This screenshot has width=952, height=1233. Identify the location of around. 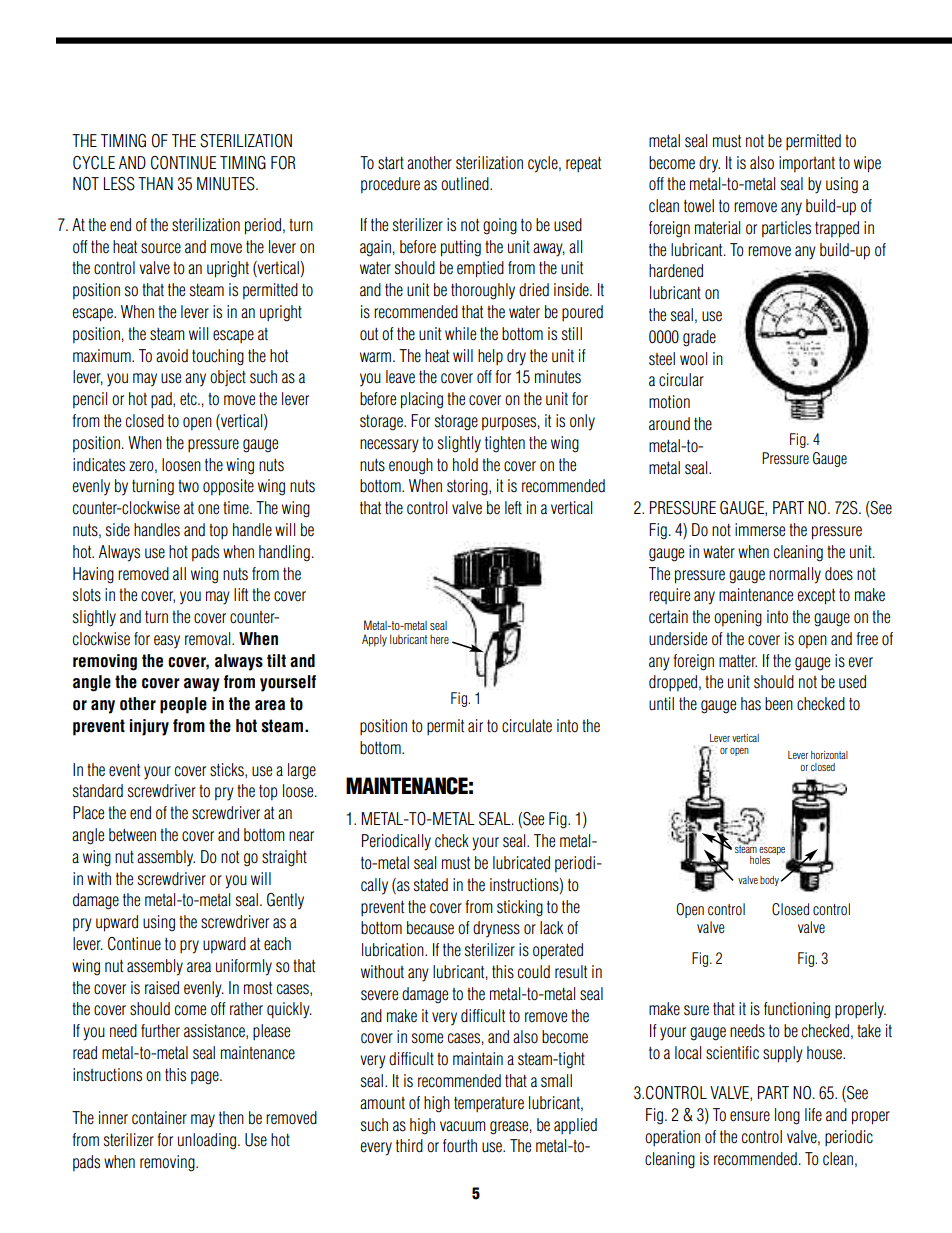
(669, 424).
